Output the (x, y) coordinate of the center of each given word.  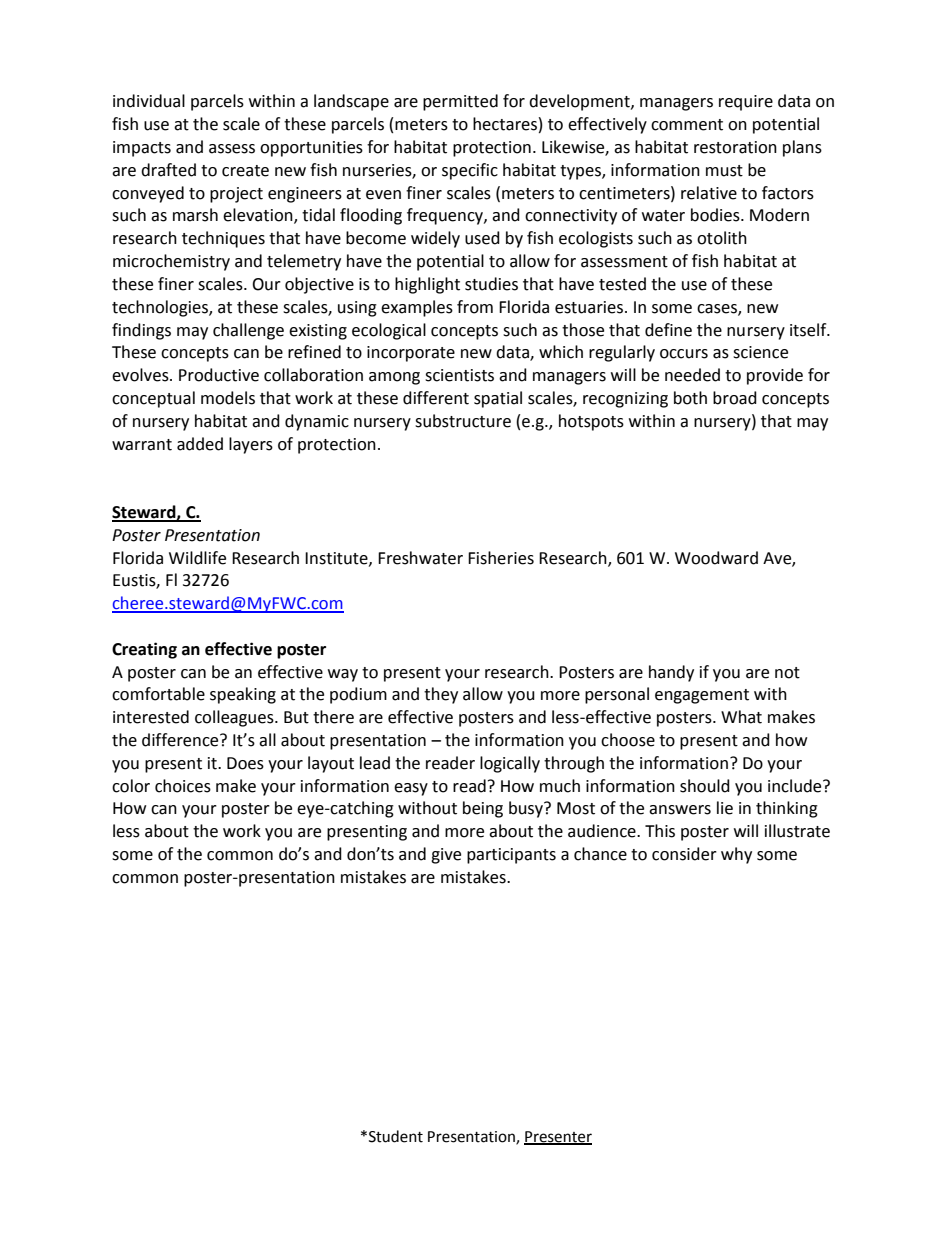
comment (687, 125)
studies (491, 284)
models (228, 398)
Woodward (716, 558)
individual (149, 101)
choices (183, 786)
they (441, 695)
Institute (337, 559)
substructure (463, 421)
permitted (460, 102)
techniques (223, 239)
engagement (702, 696)
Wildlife (197, 558)
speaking (243, 695)
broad (735, 398)
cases (718, 309)
